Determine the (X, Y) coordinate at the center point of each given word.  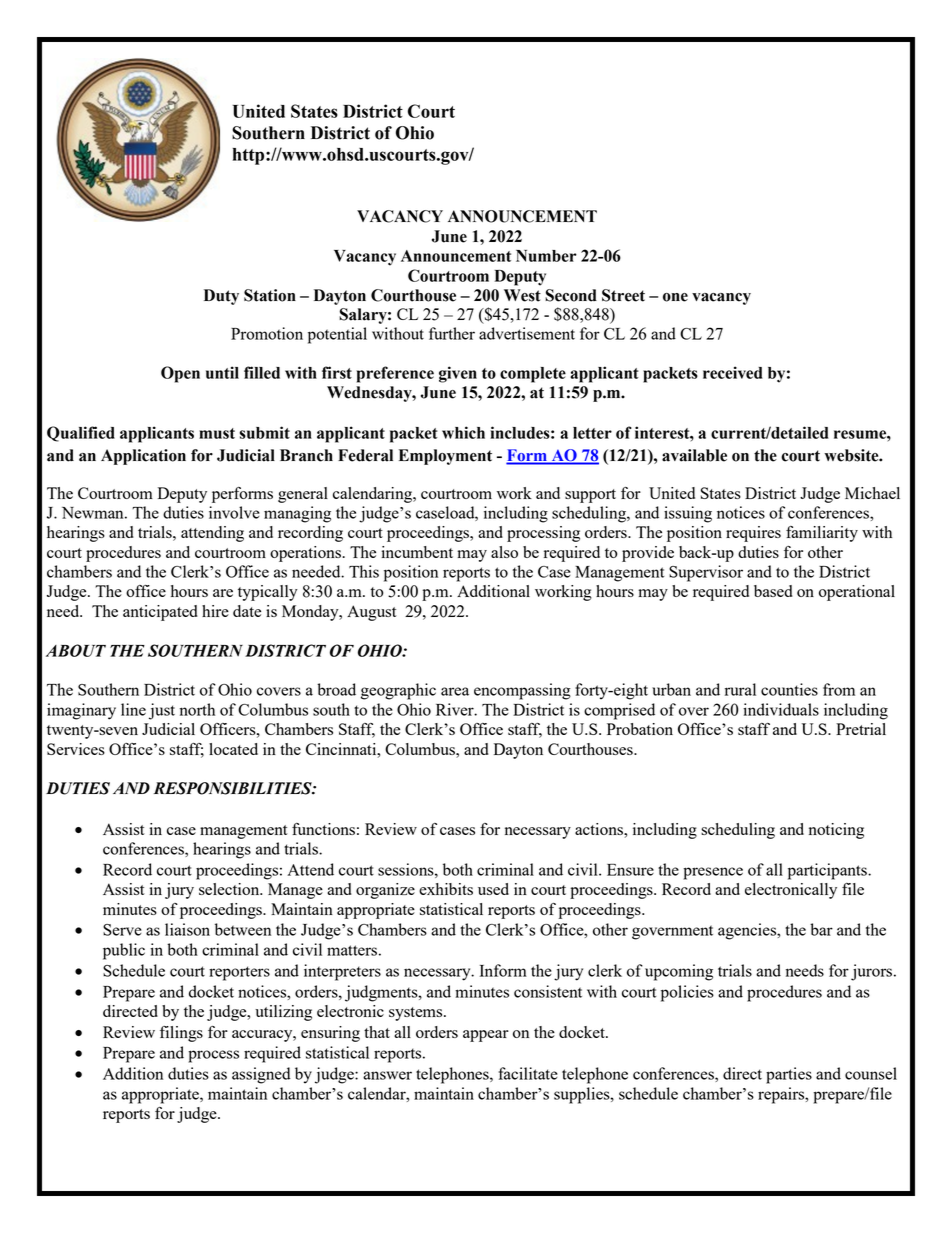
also (504, 552)
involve (234, 512)
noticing (836, 831)
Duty (221, 297)
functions (323, 829)
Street (623, 295)
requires (753, 534)
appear (486, 1036)
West (522, 295)
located (233, 749)
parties (789, 1075)
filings (181, 1034)
